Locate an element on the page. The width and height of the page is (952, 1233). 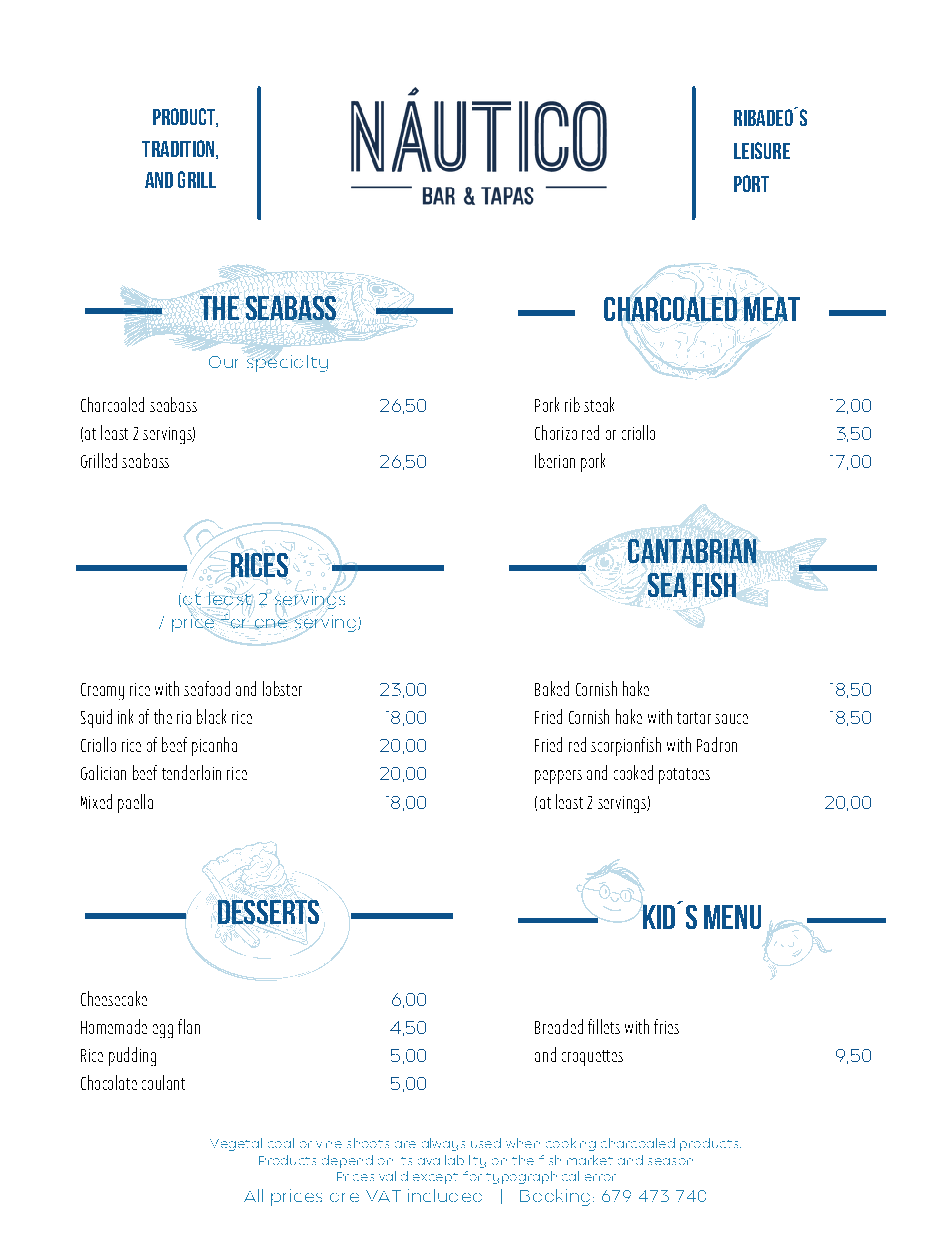
Cheesecake is located at coordinates (114, 998).
